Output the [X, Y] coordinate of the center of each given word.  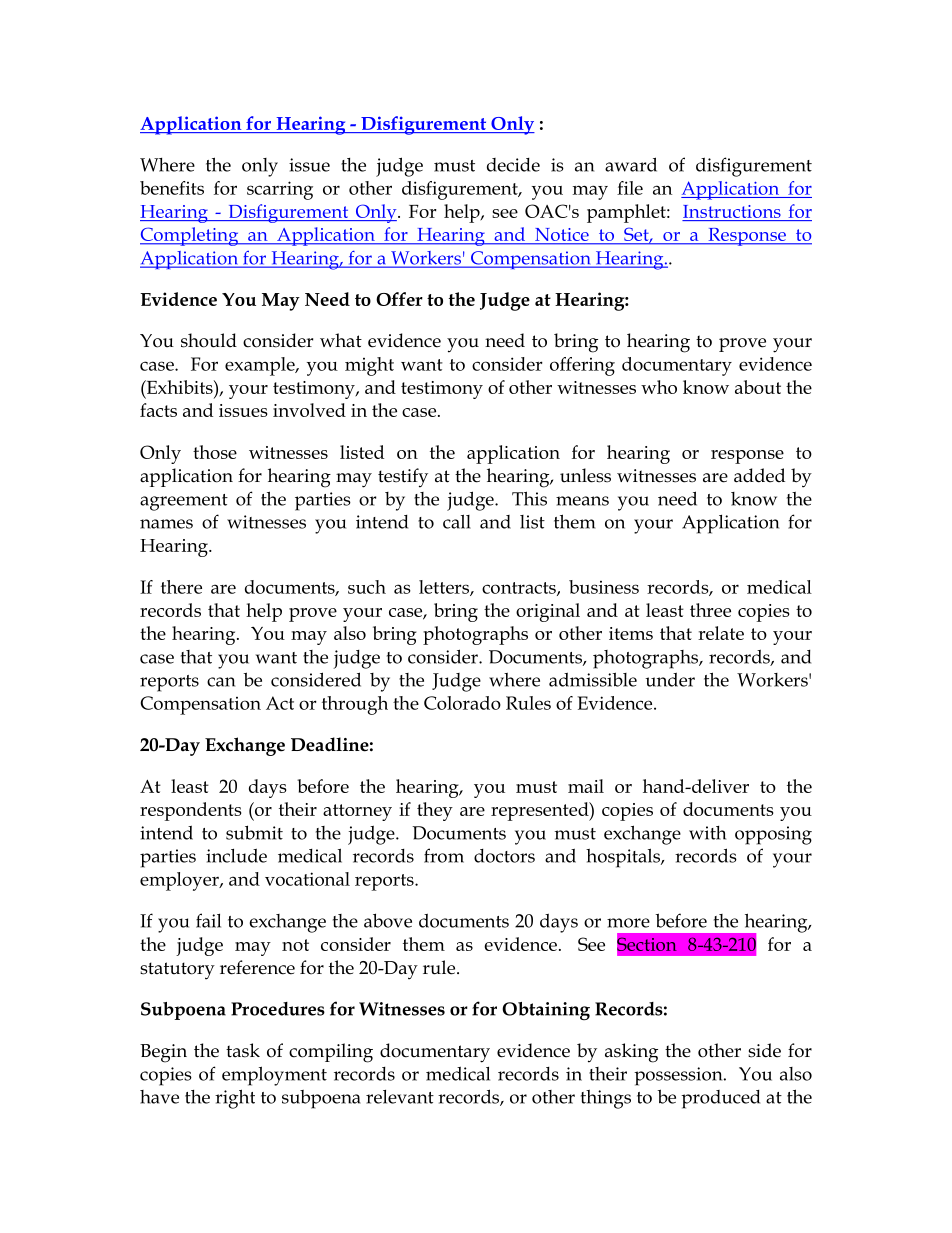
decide [513, 165]
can [221, 682]
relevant [400, 1097]
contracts [520, 589]
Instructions [732, 211]
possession [679, 1076]
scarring [280, 190]
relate [721, 633]
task [243, 1050]
